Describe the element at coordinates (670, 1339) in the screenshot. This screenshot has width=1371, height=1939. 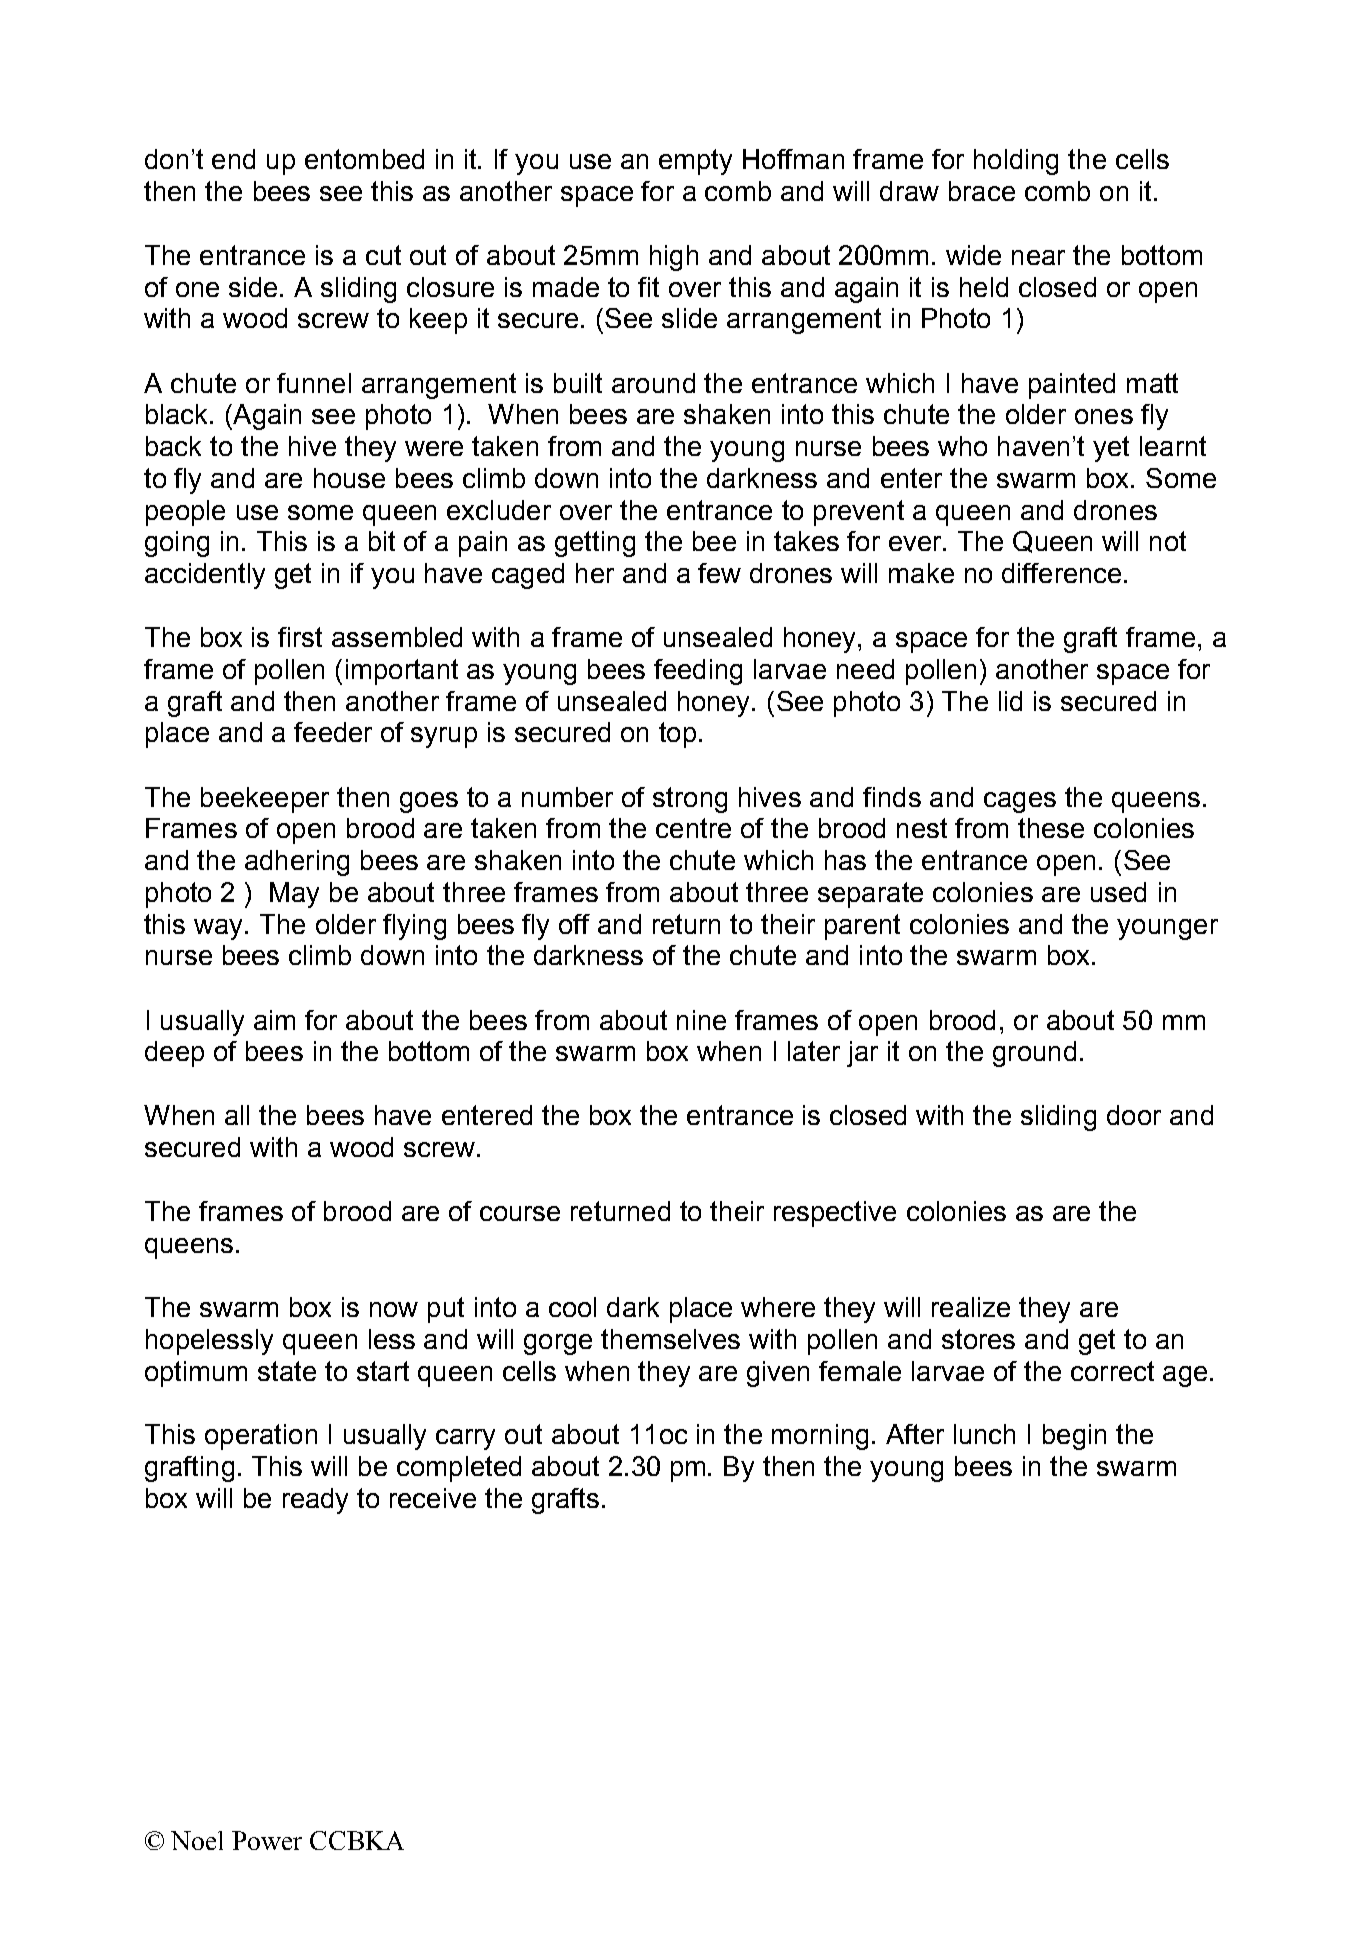
I see `themselves` at that location.
